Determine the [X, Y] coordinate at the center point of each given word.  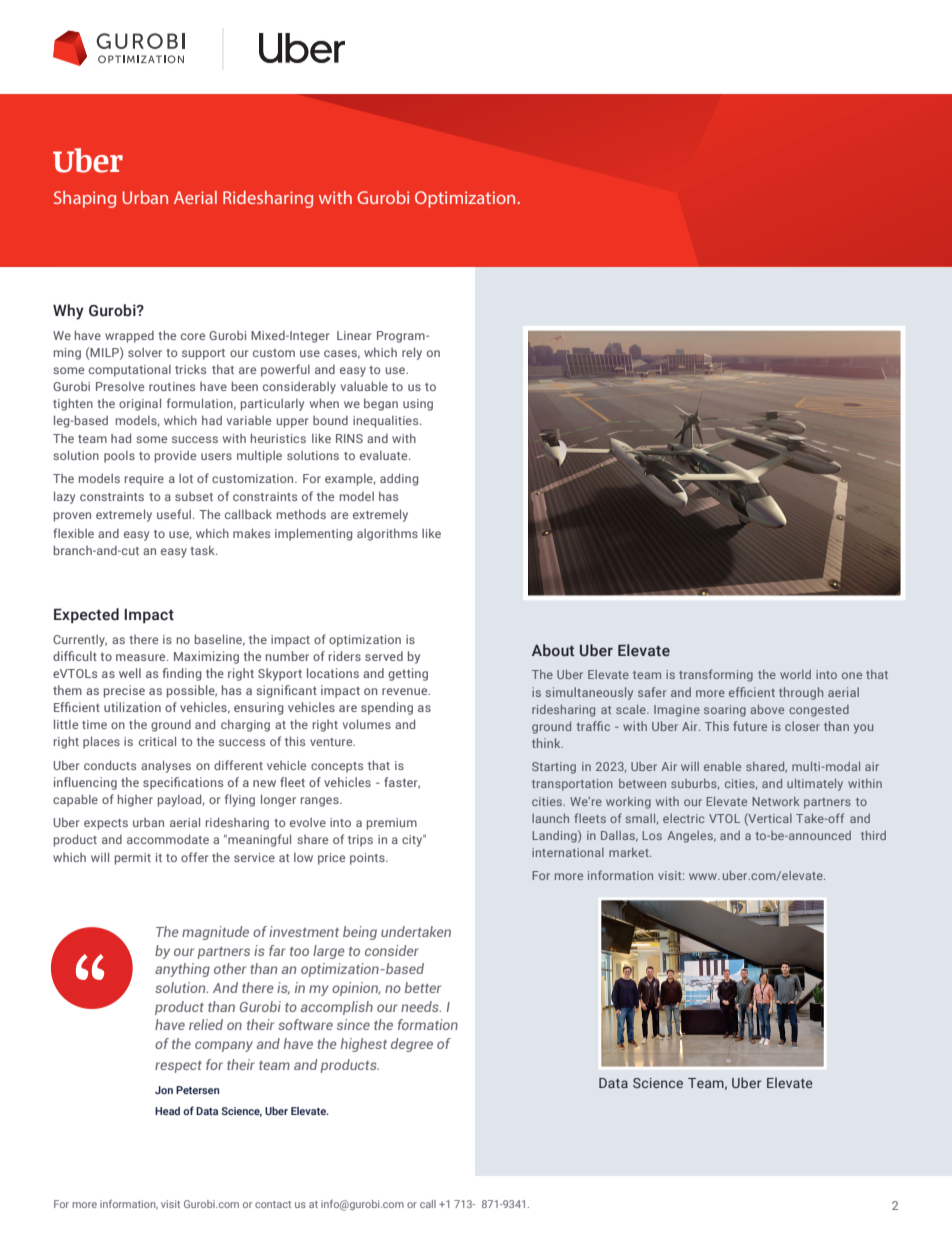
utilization [132, 707]
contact [273, 1204]
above [767, 709]
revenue [406, 691]
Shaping [85, 199]
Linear [354, 335]
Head [167, 1111]
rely [412, 353]
